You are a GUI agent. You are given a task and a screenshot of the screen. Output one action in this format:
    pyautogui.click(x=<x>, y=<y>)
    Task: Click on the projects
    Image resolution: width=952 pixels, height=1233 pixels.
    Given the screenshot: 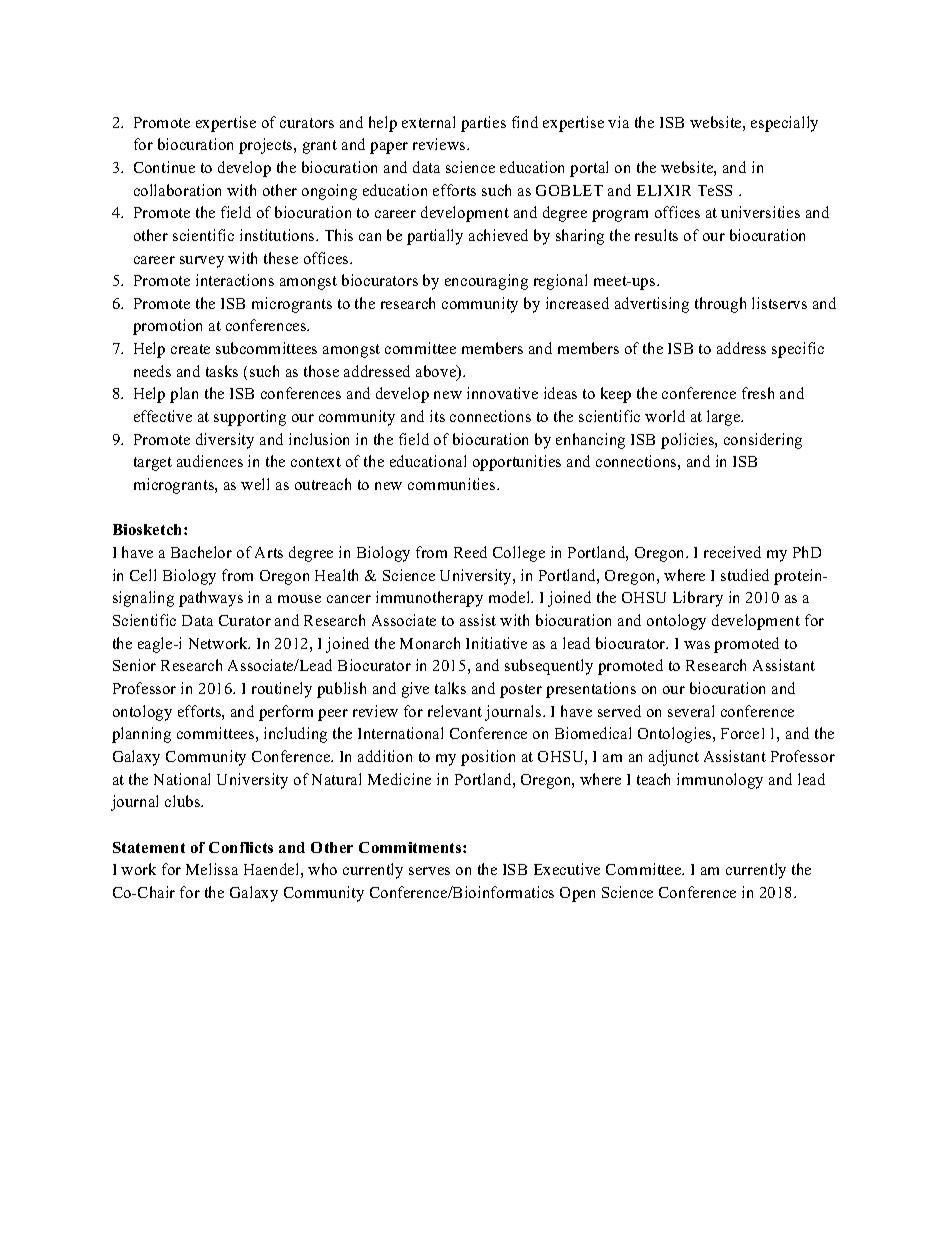 What is the action you would take?
    pyautogui.click(x=267, y=146)
